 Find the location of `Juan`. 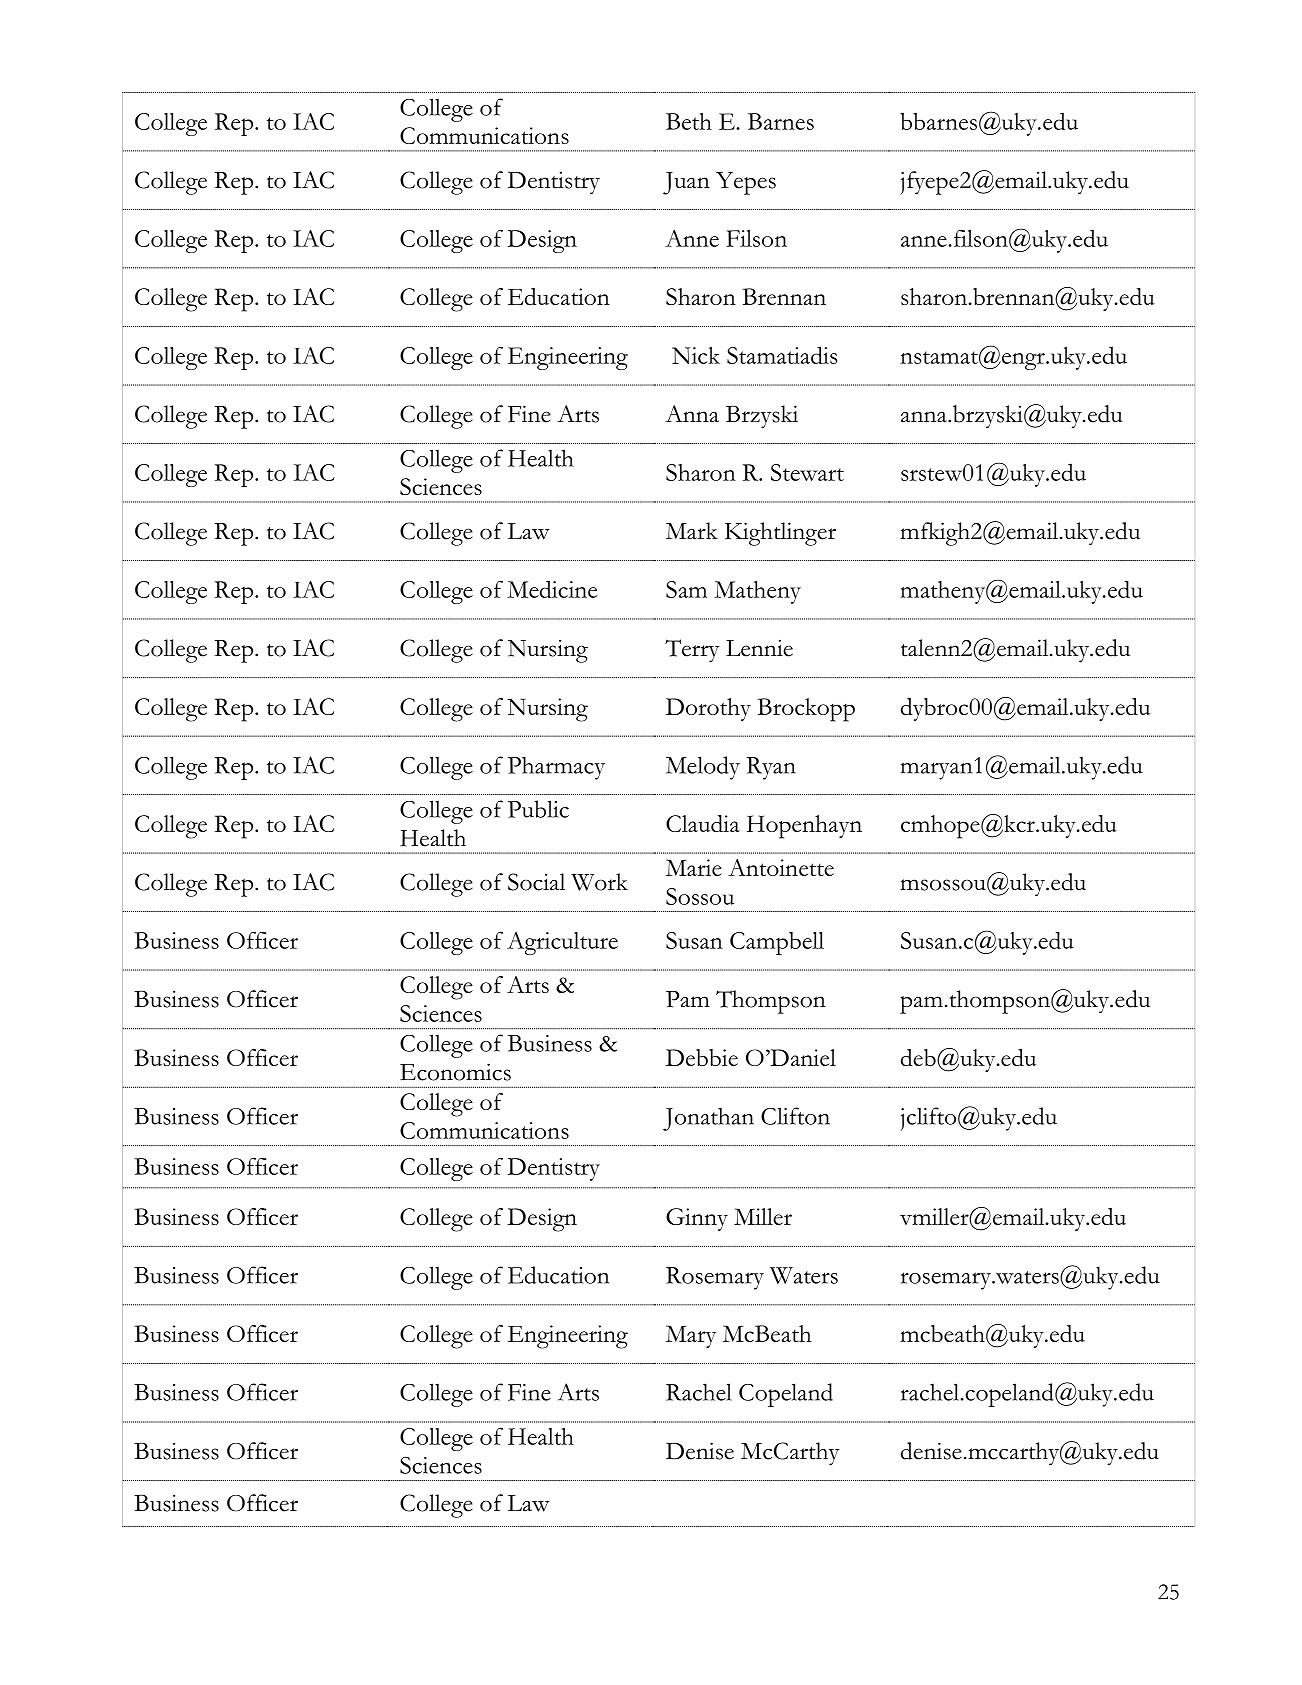

Juan is located at coordinates (686, 183).
